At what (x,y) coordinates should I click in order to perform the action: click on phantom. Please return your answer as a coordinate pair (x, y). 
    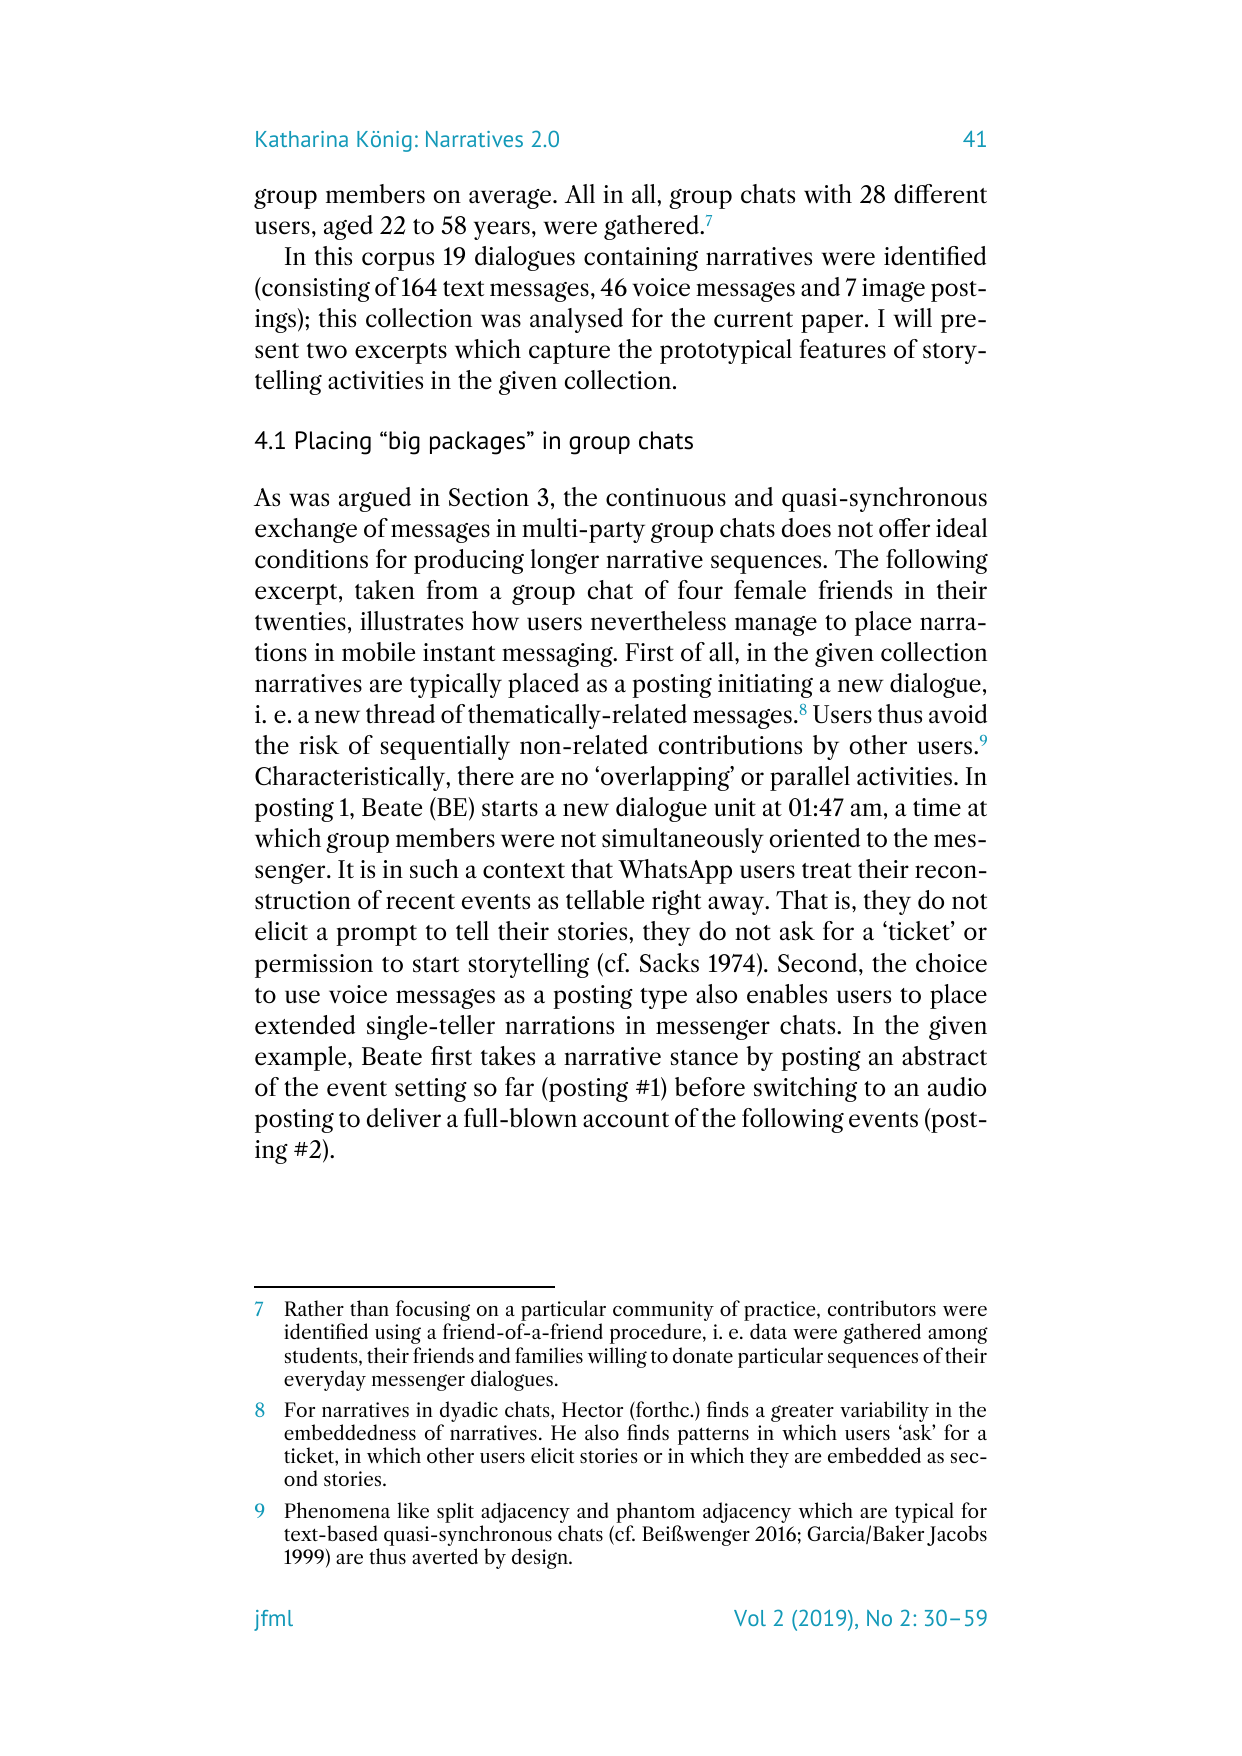
    Looking at the image, I should click on (655, 1512).
